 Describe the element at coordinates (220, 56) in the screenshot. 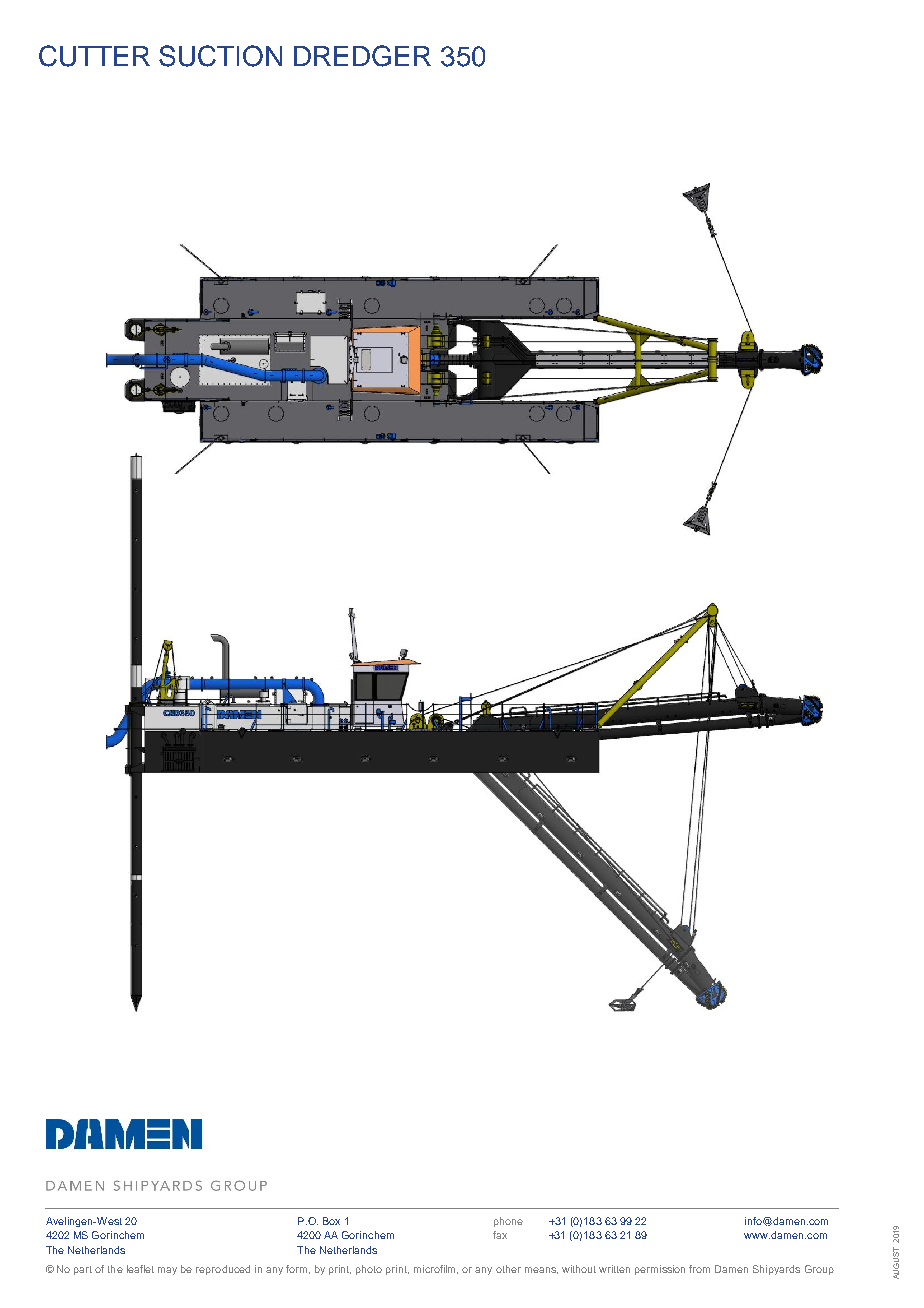

I see `SUCTION` at that location.
